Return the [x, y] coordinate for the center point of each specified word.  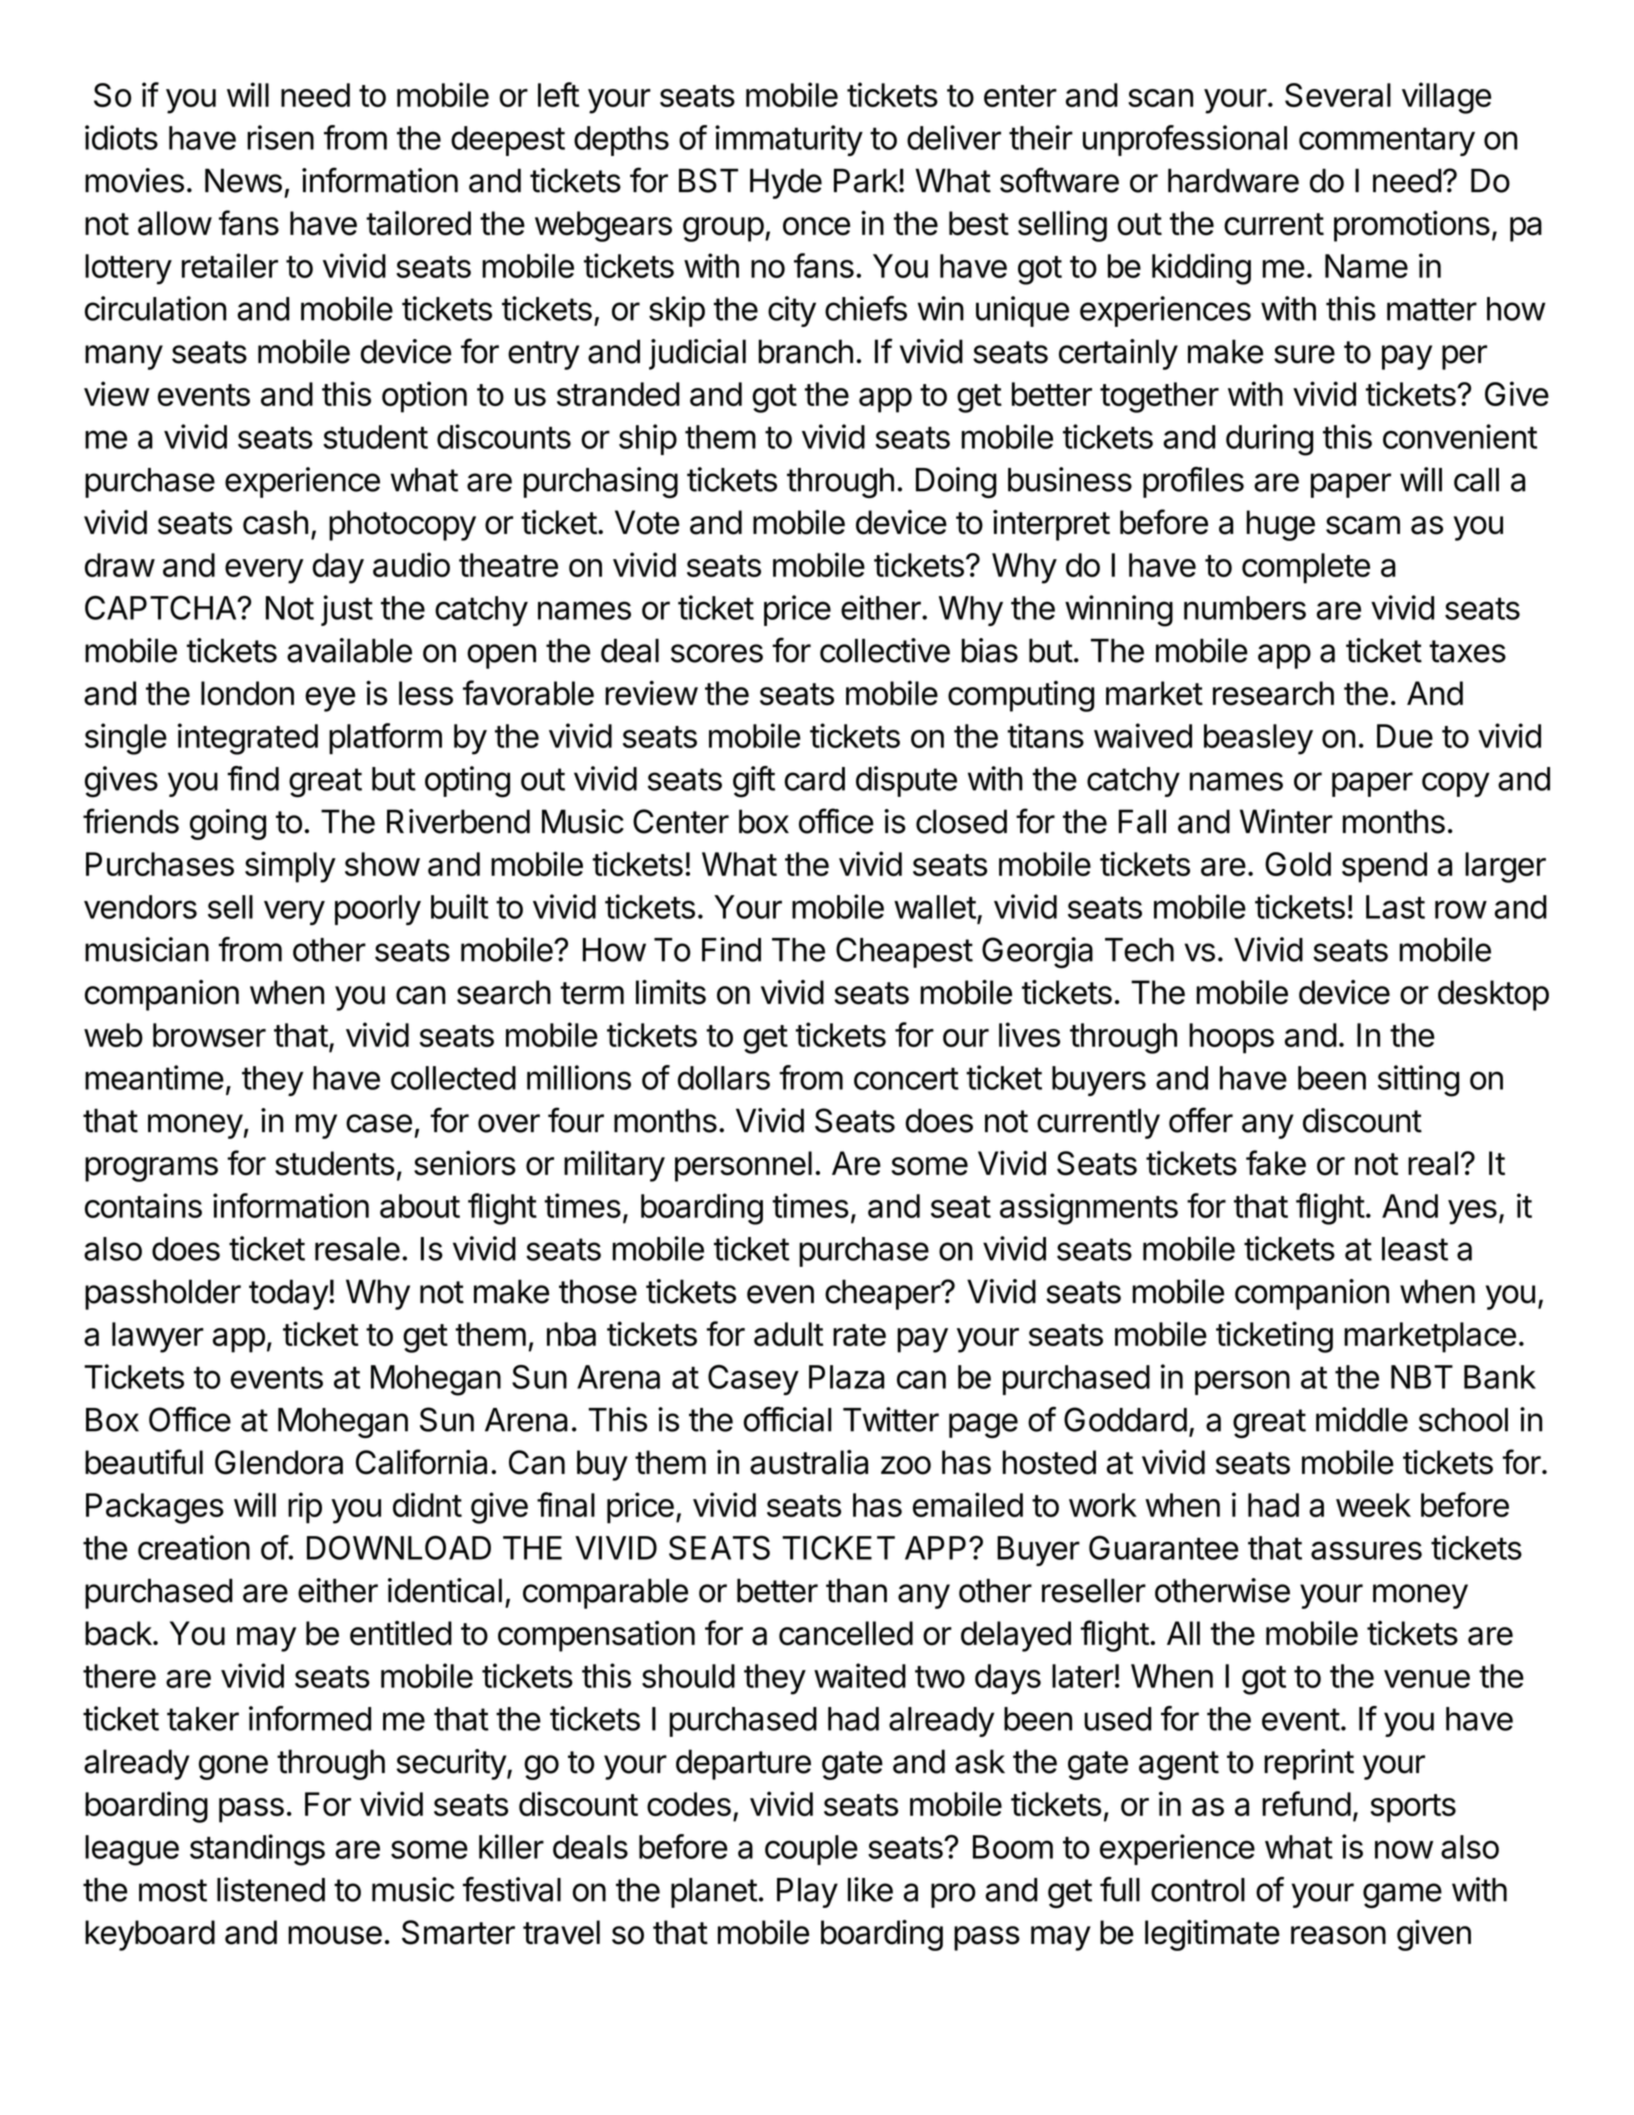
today [288, 1294]
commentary [1387, 141]
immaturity [789, 140]
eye [330, 699]
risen [280, 137]
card [814, 779]
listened [271, 1889]
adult [788, 1334]
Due [1405, 736]
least [1415, 1249]
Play [807, 1893]
